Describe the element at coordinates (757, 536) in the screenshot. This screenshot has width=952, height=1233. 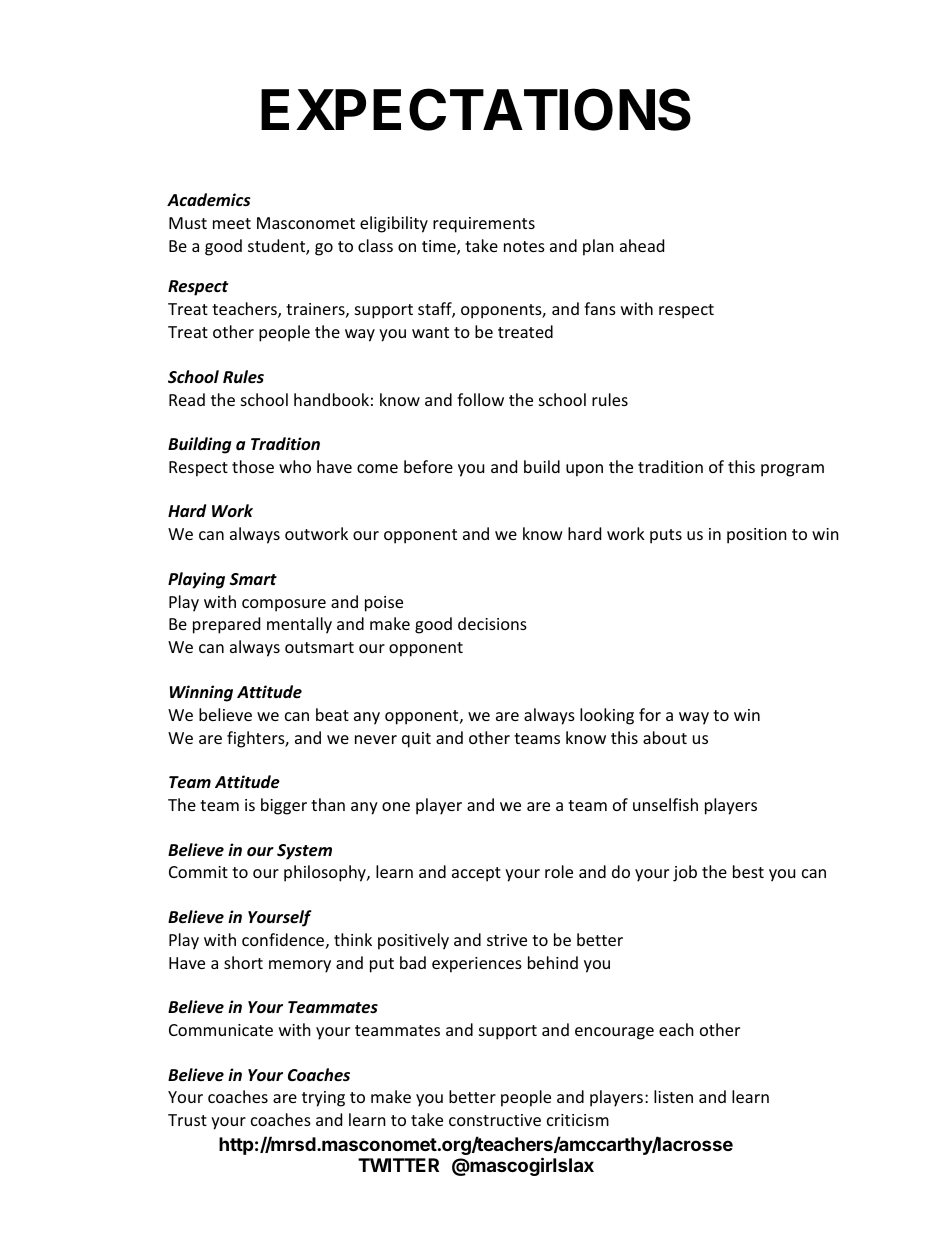
I see `position` at that location.
